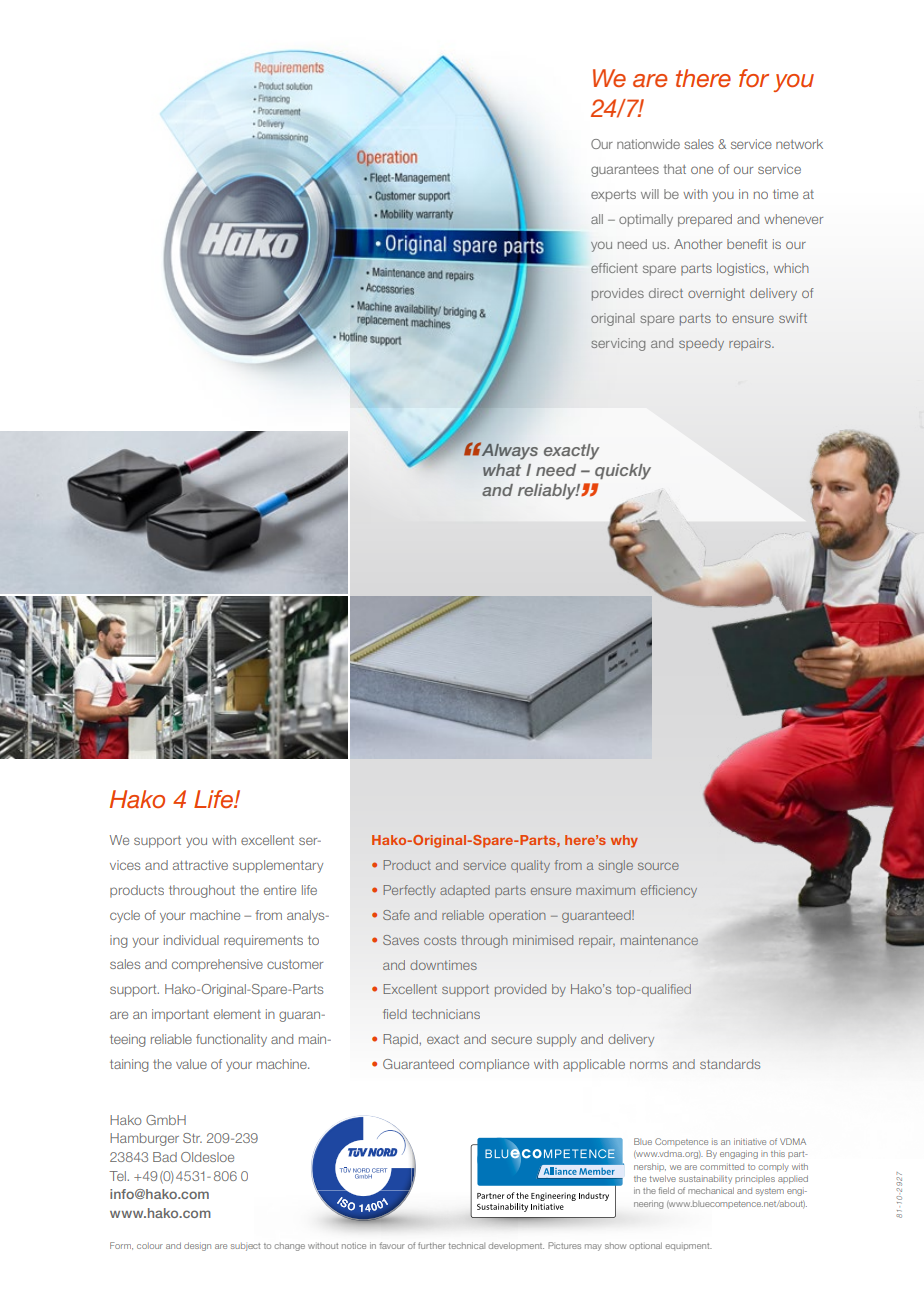 The height and width of the image is (1308, 924). I want to click on adapted, so click(465, 891).
